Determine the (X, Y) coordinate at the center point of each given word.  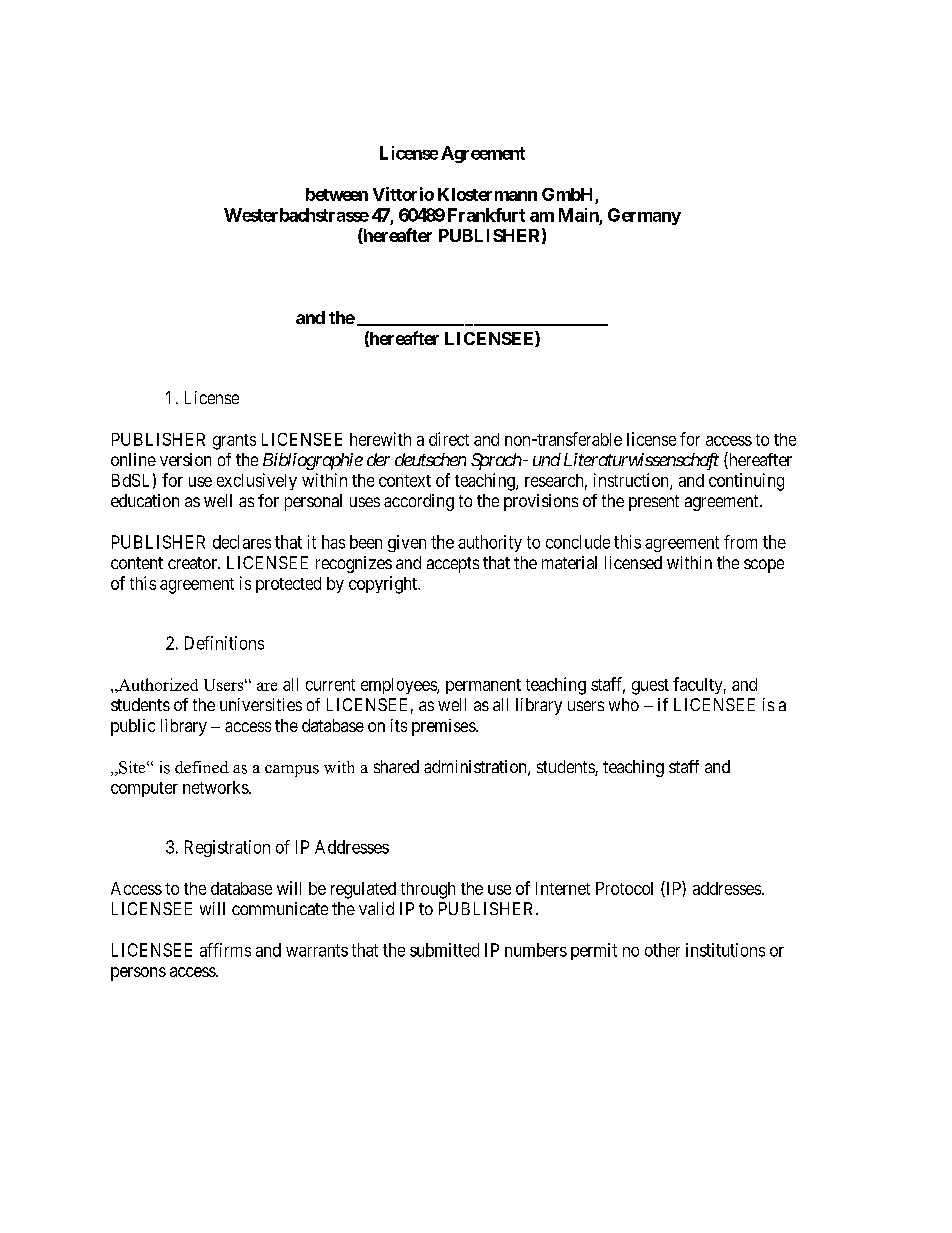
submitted (444, 950)
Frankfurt (486, 215)
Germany (644, 216)
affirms (225, 950)
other (662, 950)
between (337, 194)
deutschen (430, 459)
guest (650, 687)
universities (261, 704)
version (185, 459)
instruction (632, 481)
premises (444, 727)
